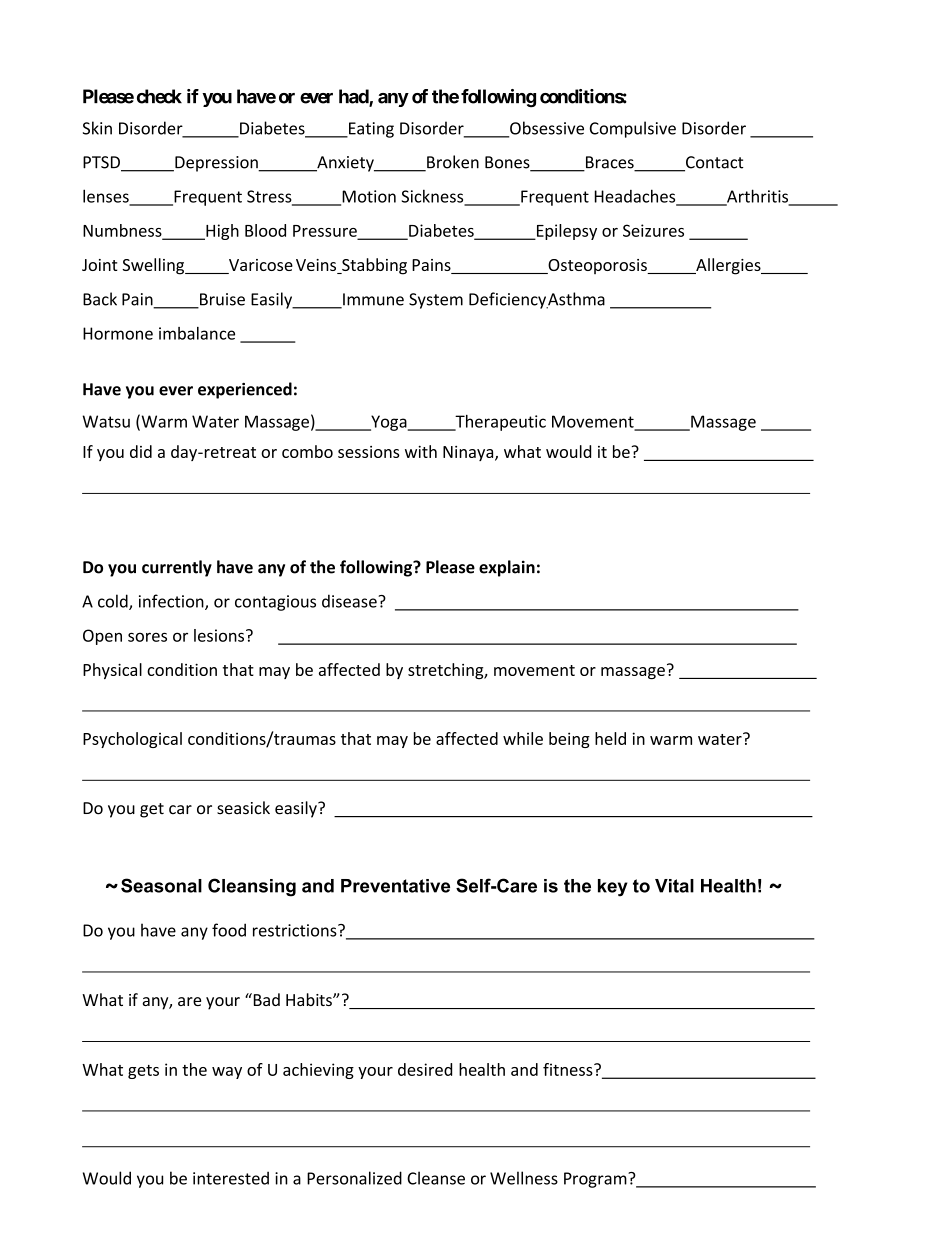 This screenshot has width=952, height=1233. What do you see at coordinates (596, 1180) in the screenshot?
I see `Program` at bounding box center [596, 1180].
